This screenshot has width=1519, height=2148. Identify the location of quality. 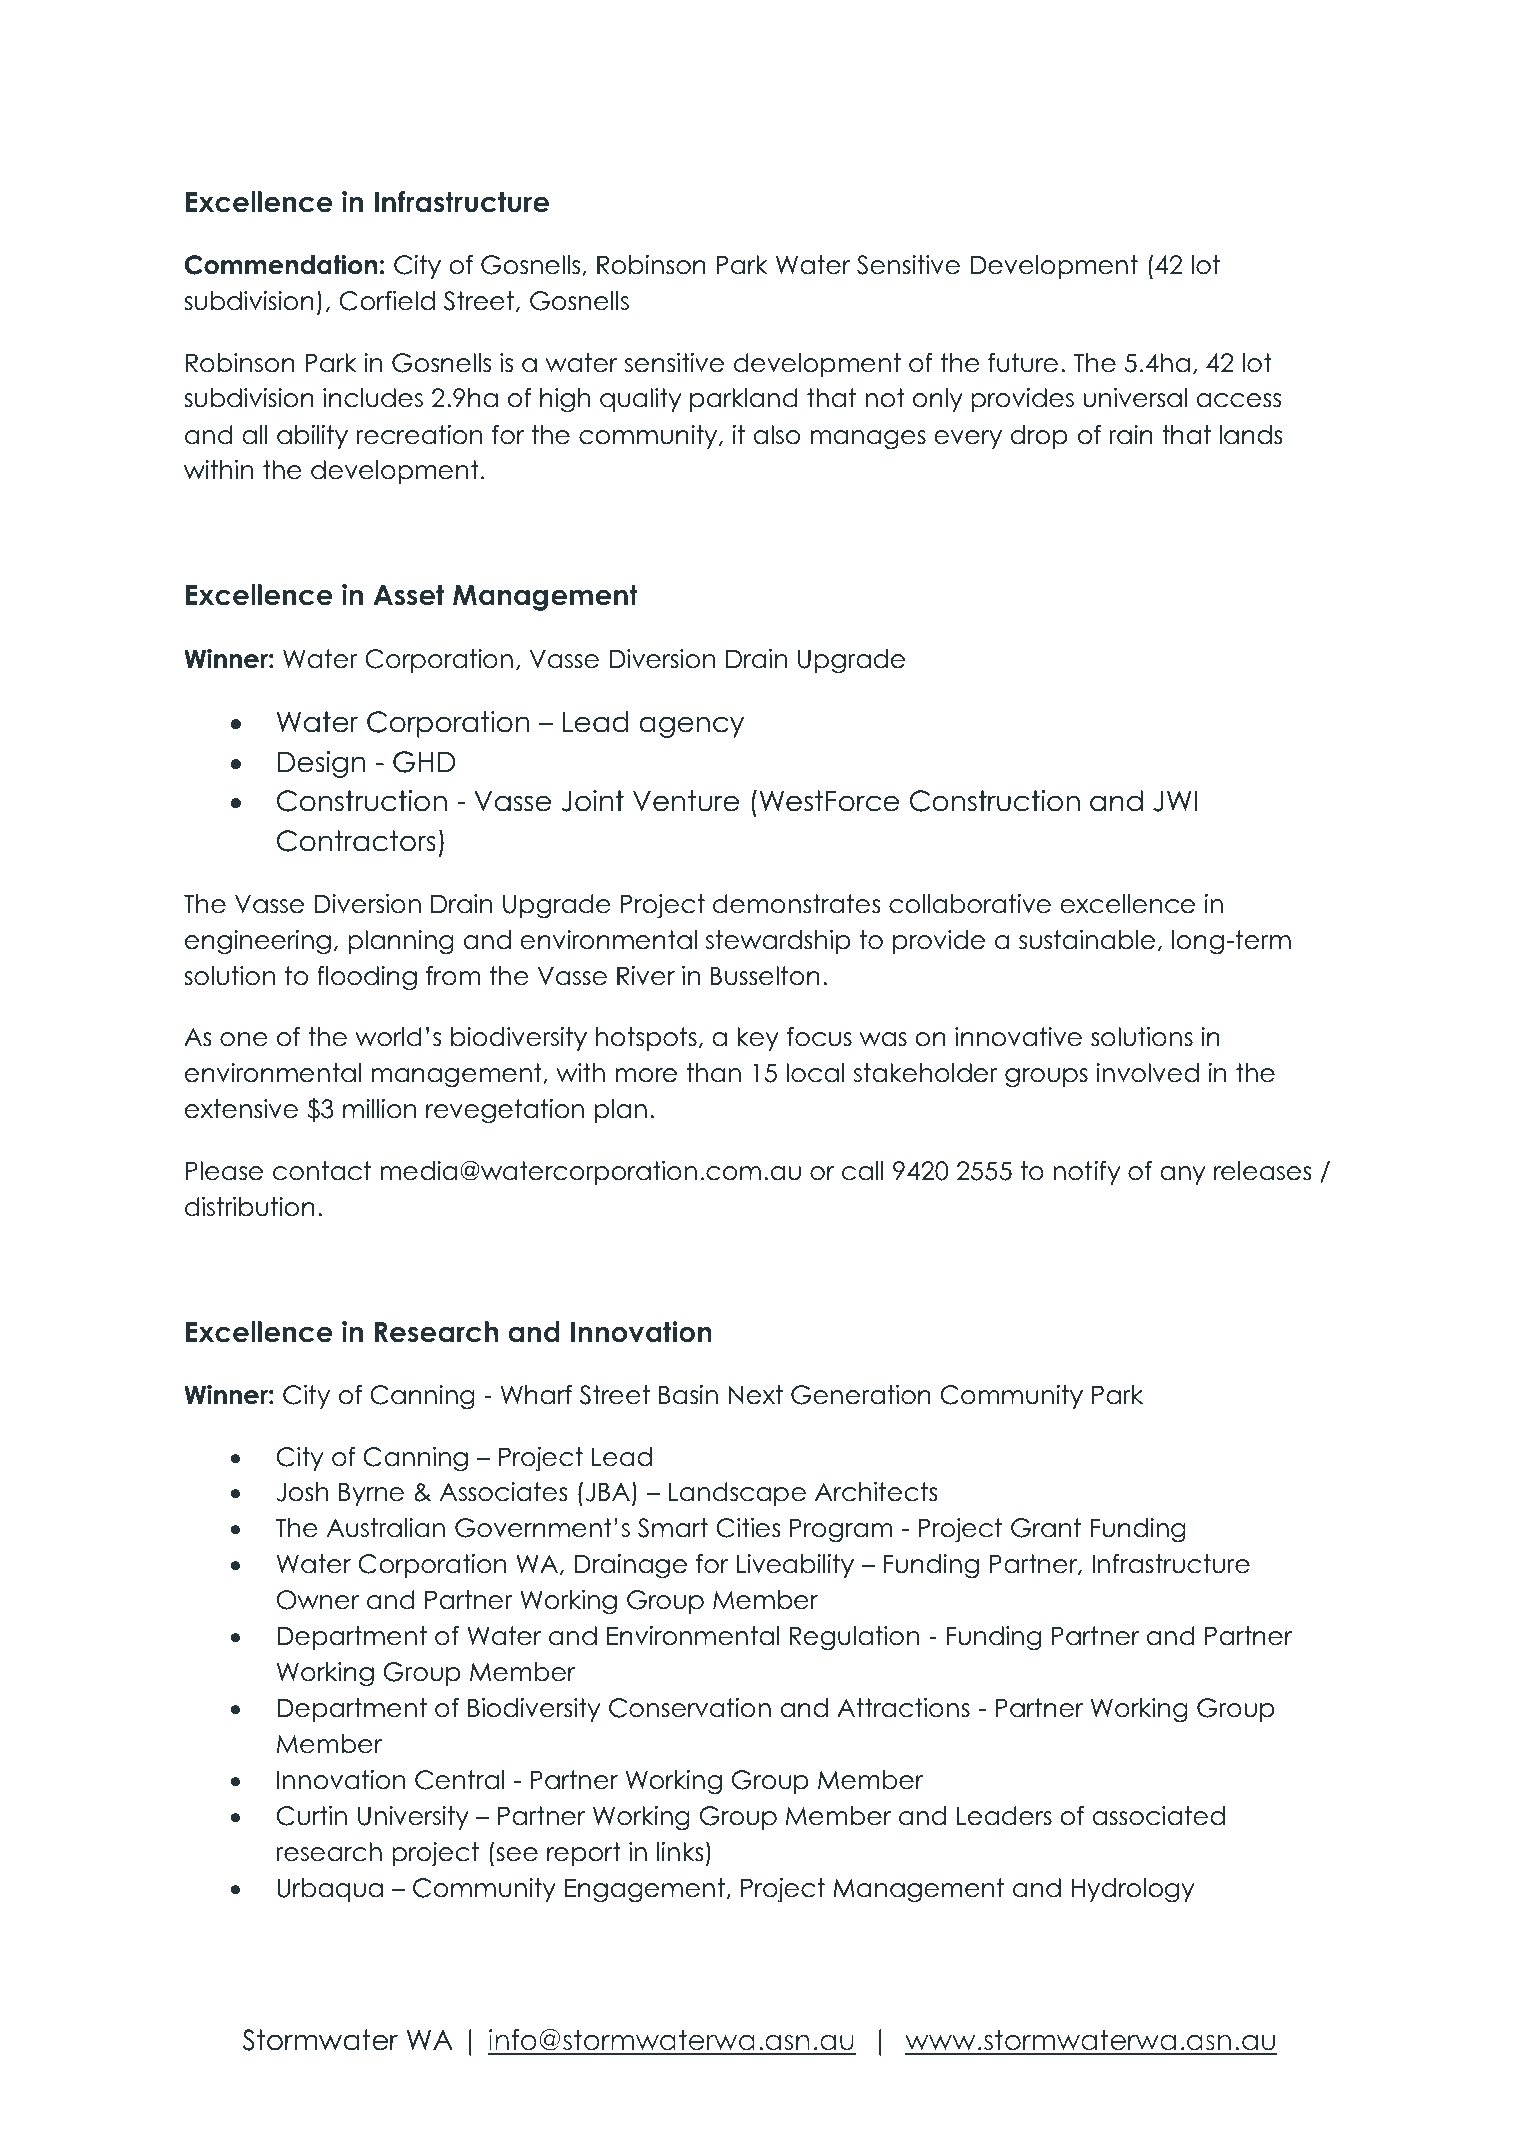
(640, 400).
